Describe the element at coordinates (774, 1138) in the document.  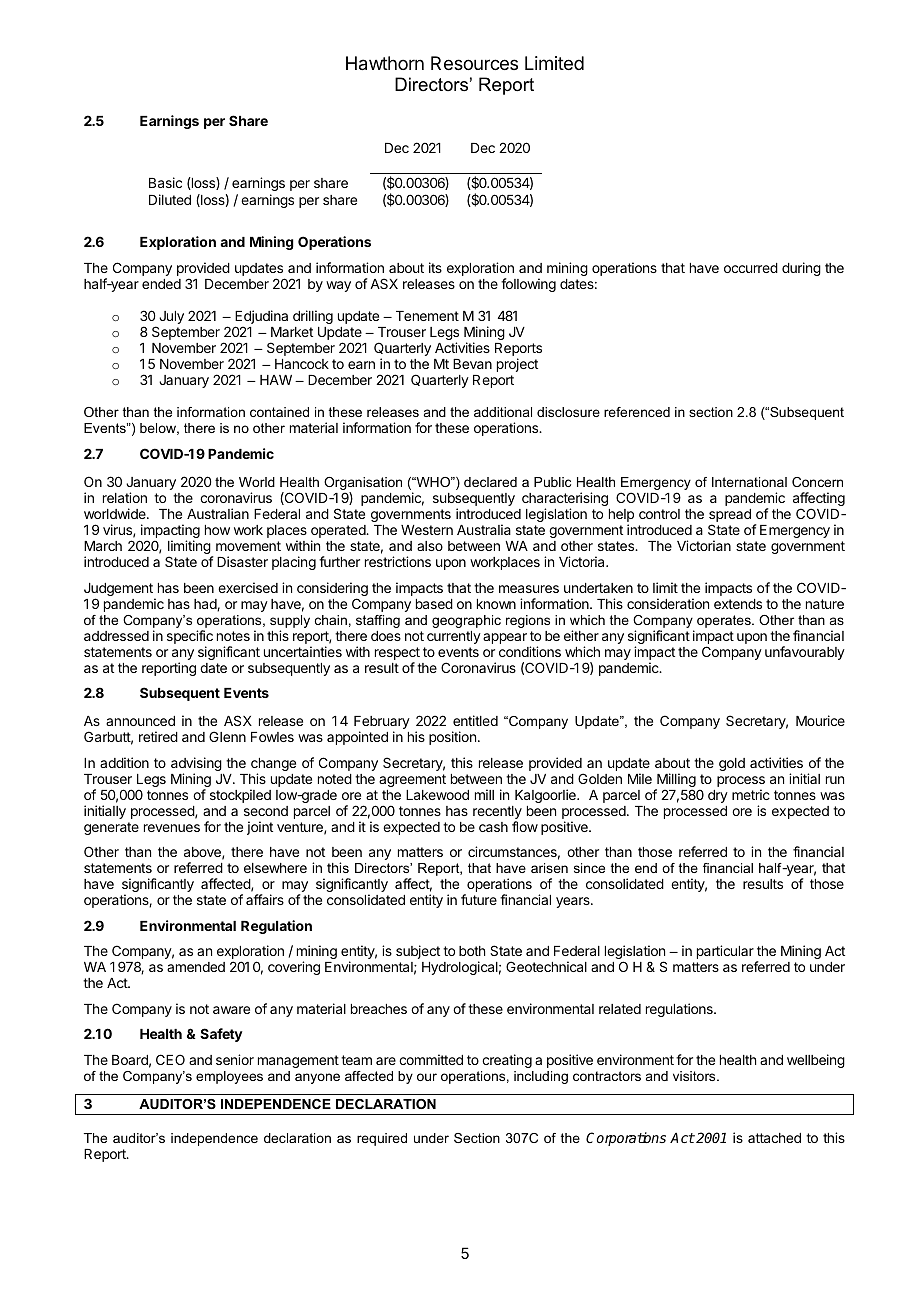
I see `attached` at that location.
